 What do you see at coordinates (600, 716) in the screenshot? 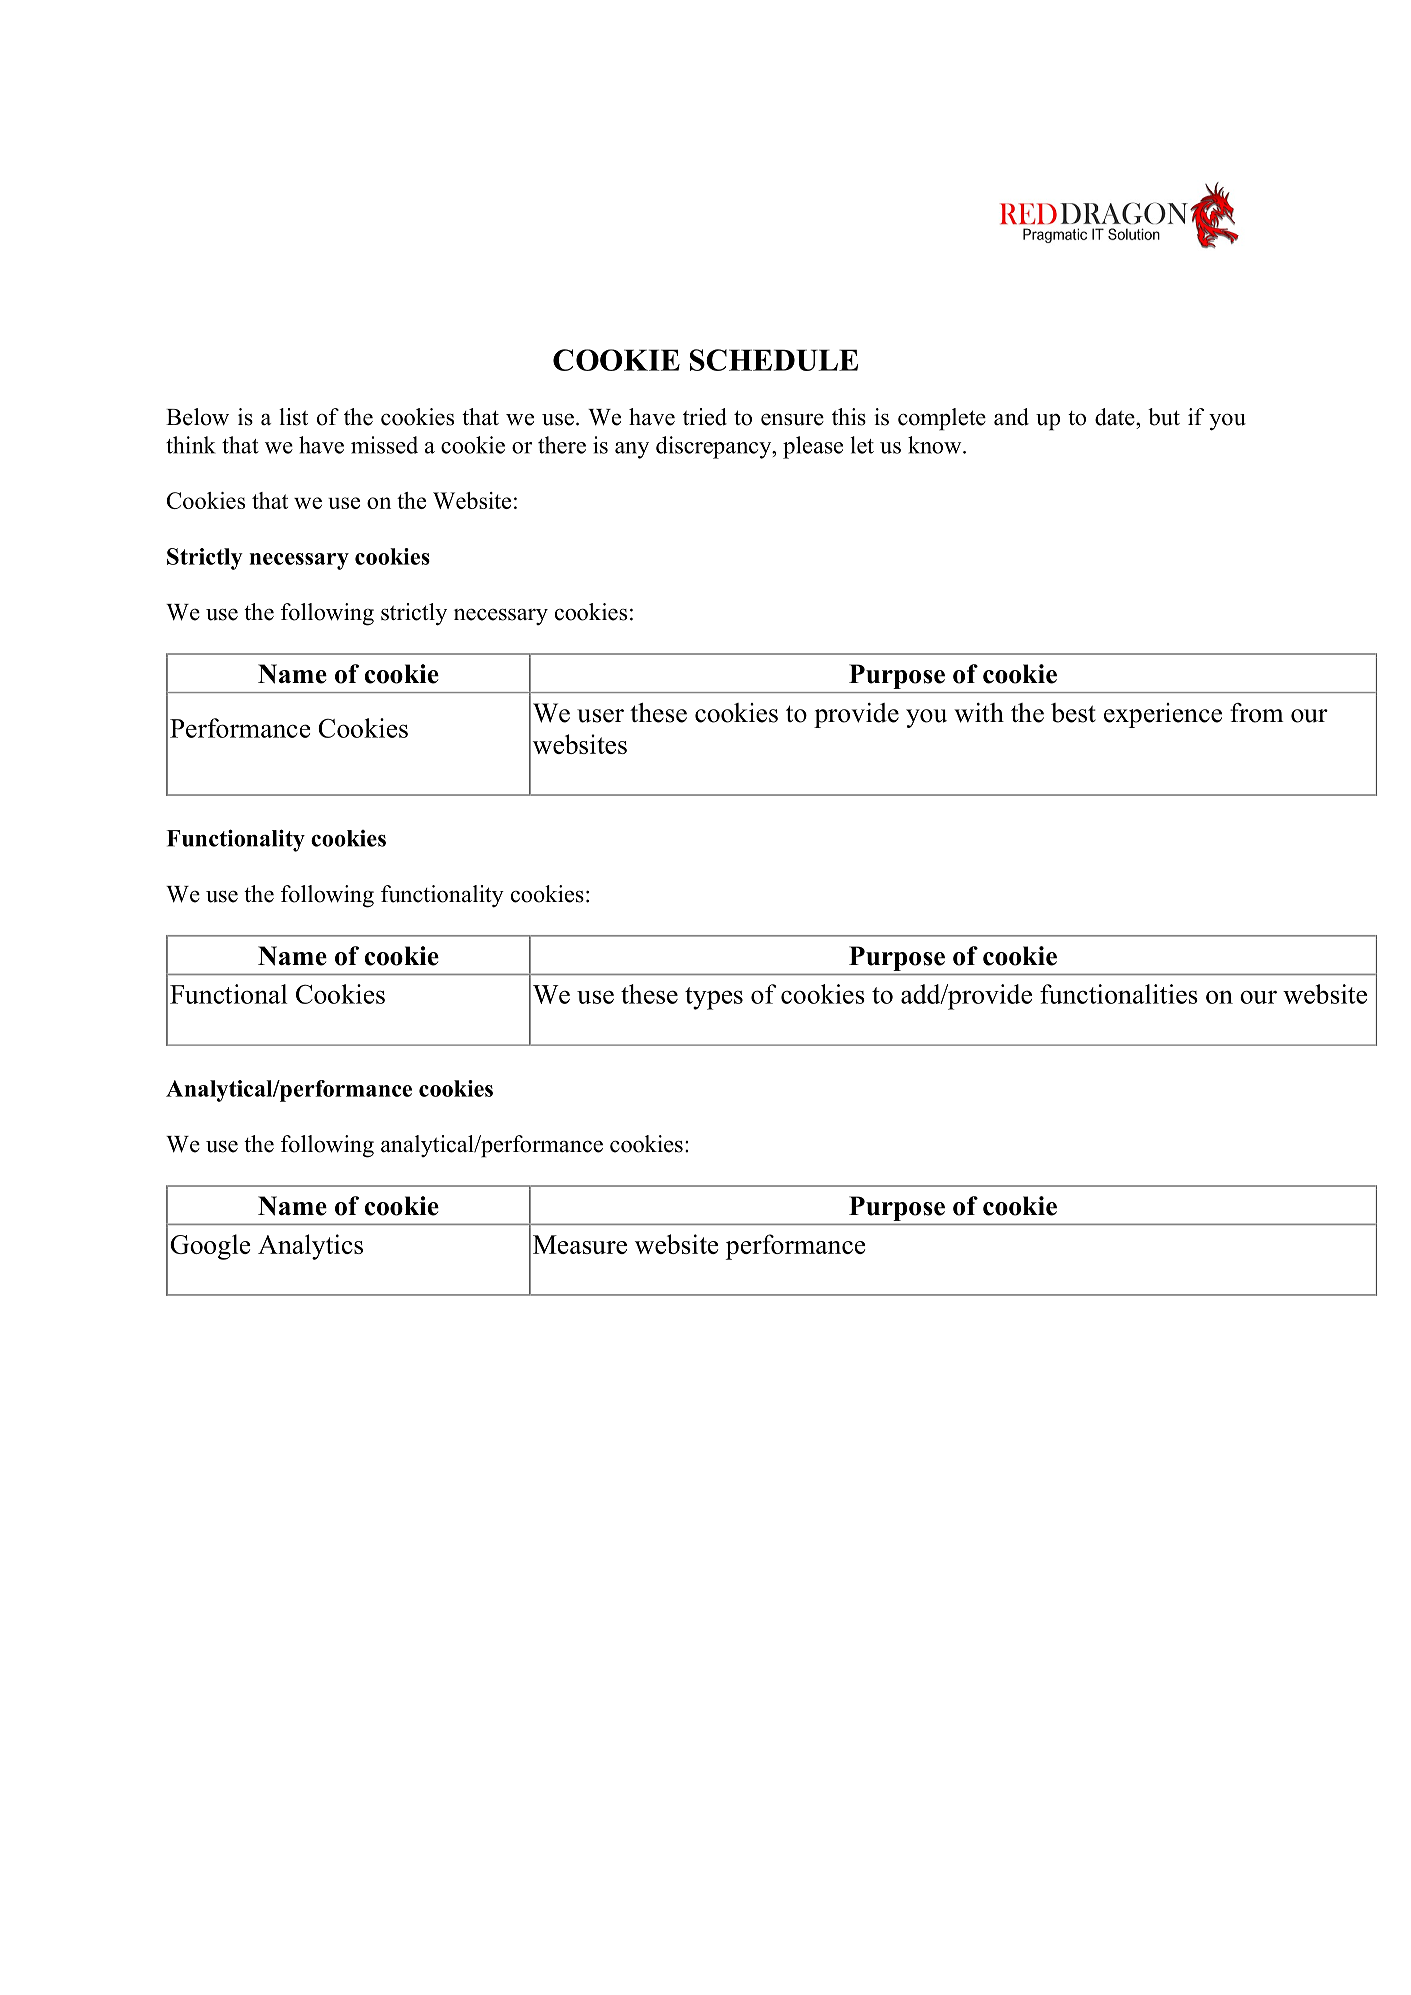
I see `user` at bounding box center [600, 716].
